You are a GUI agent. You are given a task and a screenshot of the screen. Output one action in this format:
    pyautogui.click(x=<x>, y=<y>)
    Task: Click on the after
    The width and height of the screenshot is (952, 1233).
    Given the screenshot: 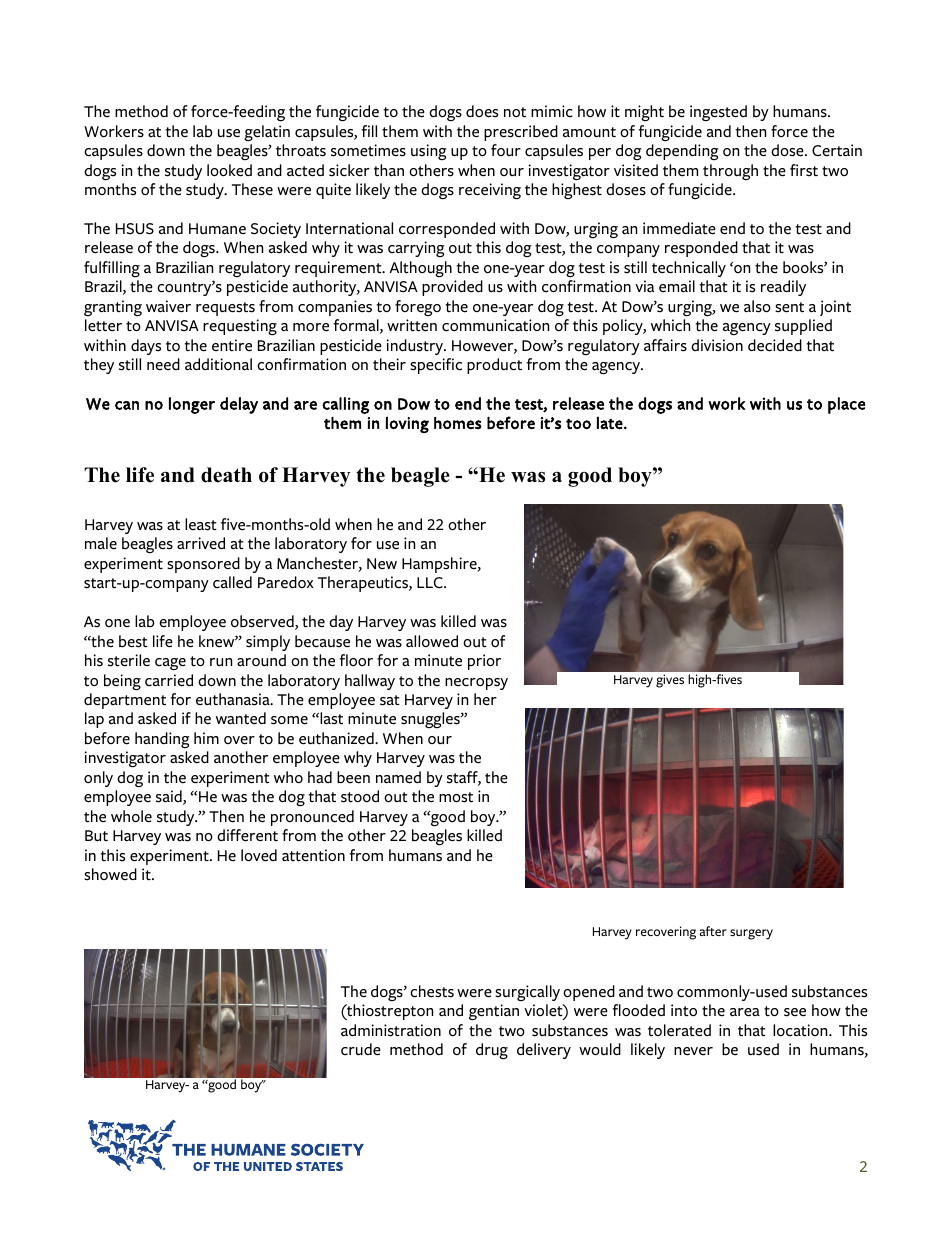 What is the action you would take?
    pyautogui.click(x=713, y=931)
